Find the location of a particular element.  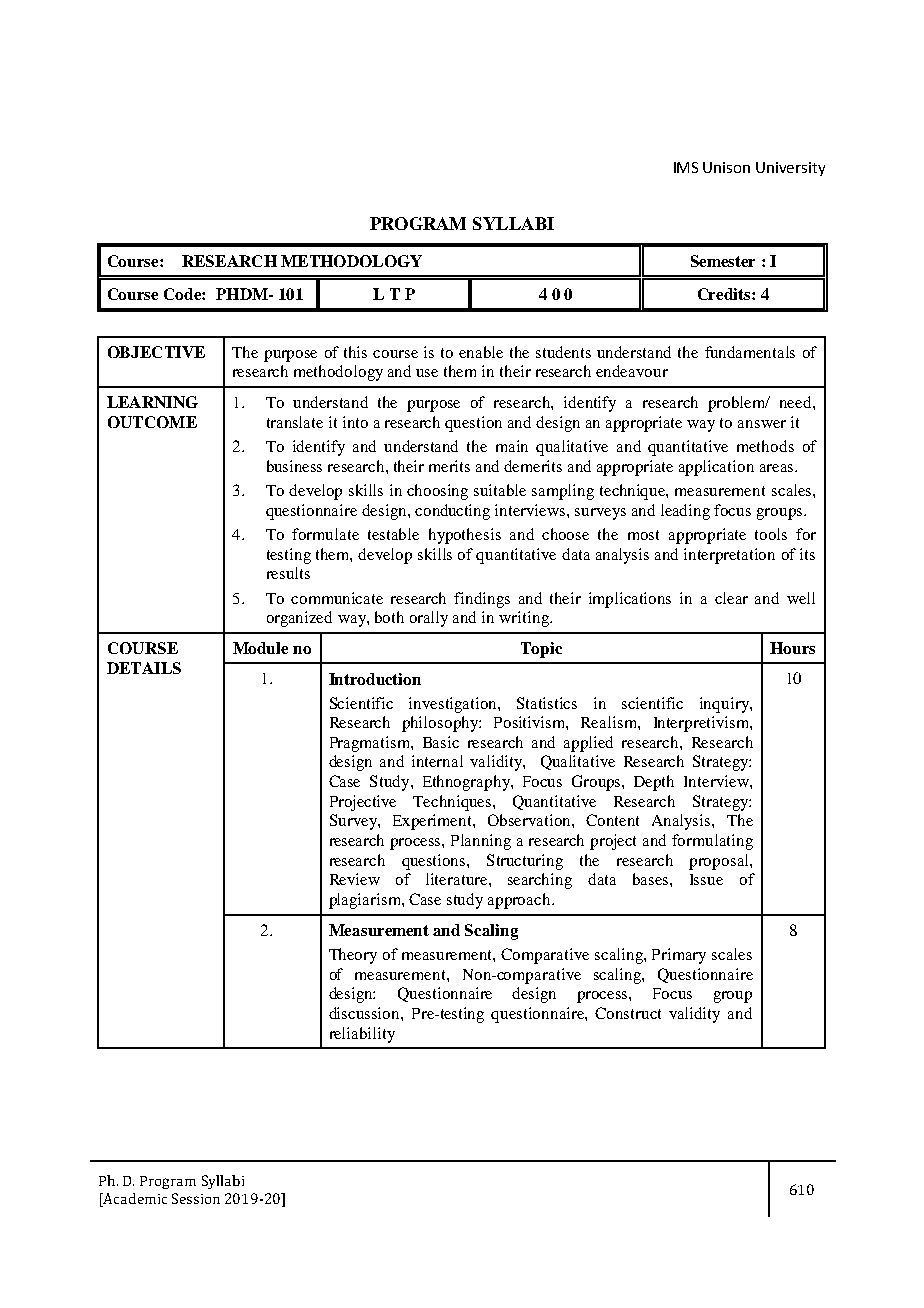

Module is located at coordinates (260, 648).
